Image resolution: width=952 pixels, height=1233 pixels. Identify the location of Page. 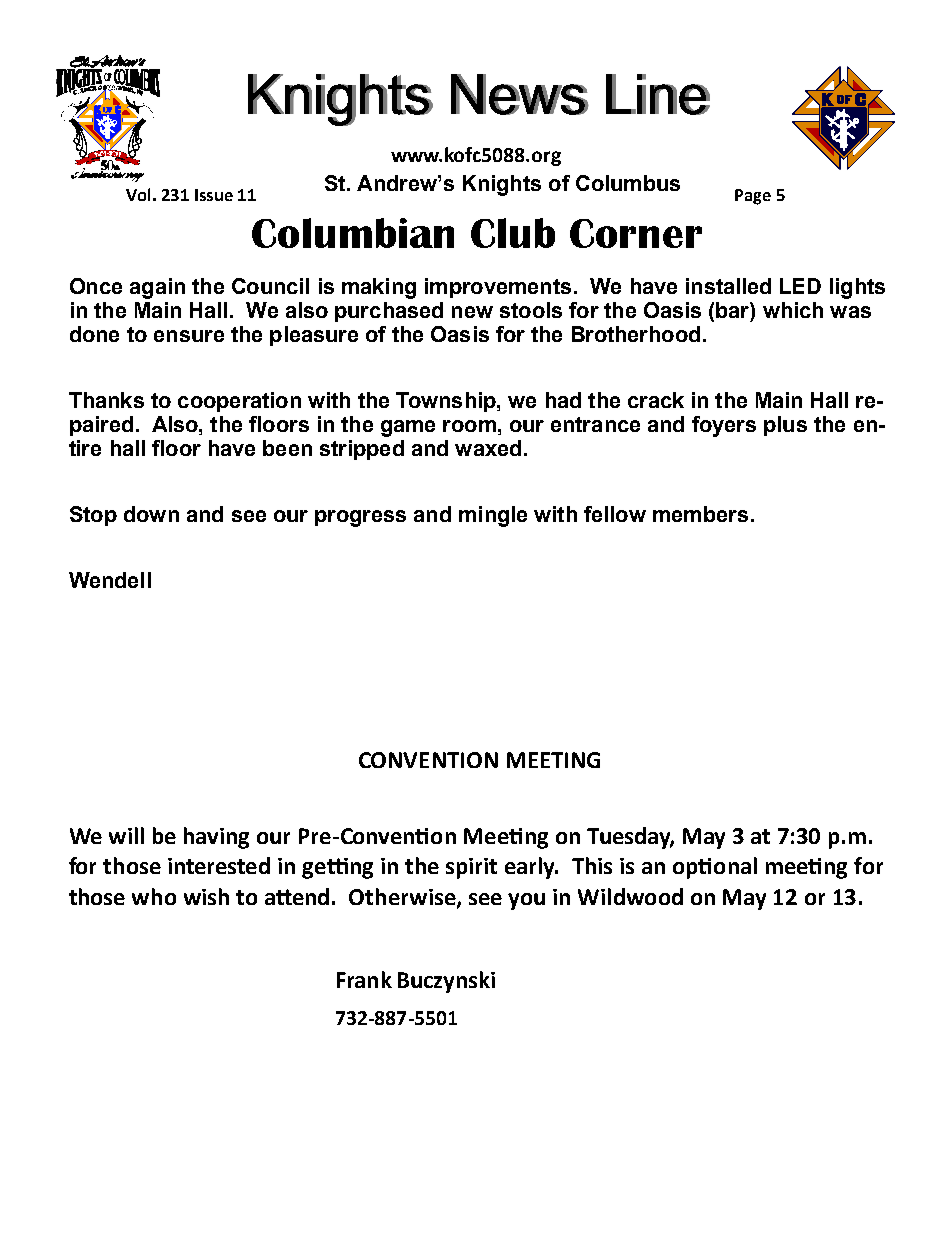
(753, 197).
